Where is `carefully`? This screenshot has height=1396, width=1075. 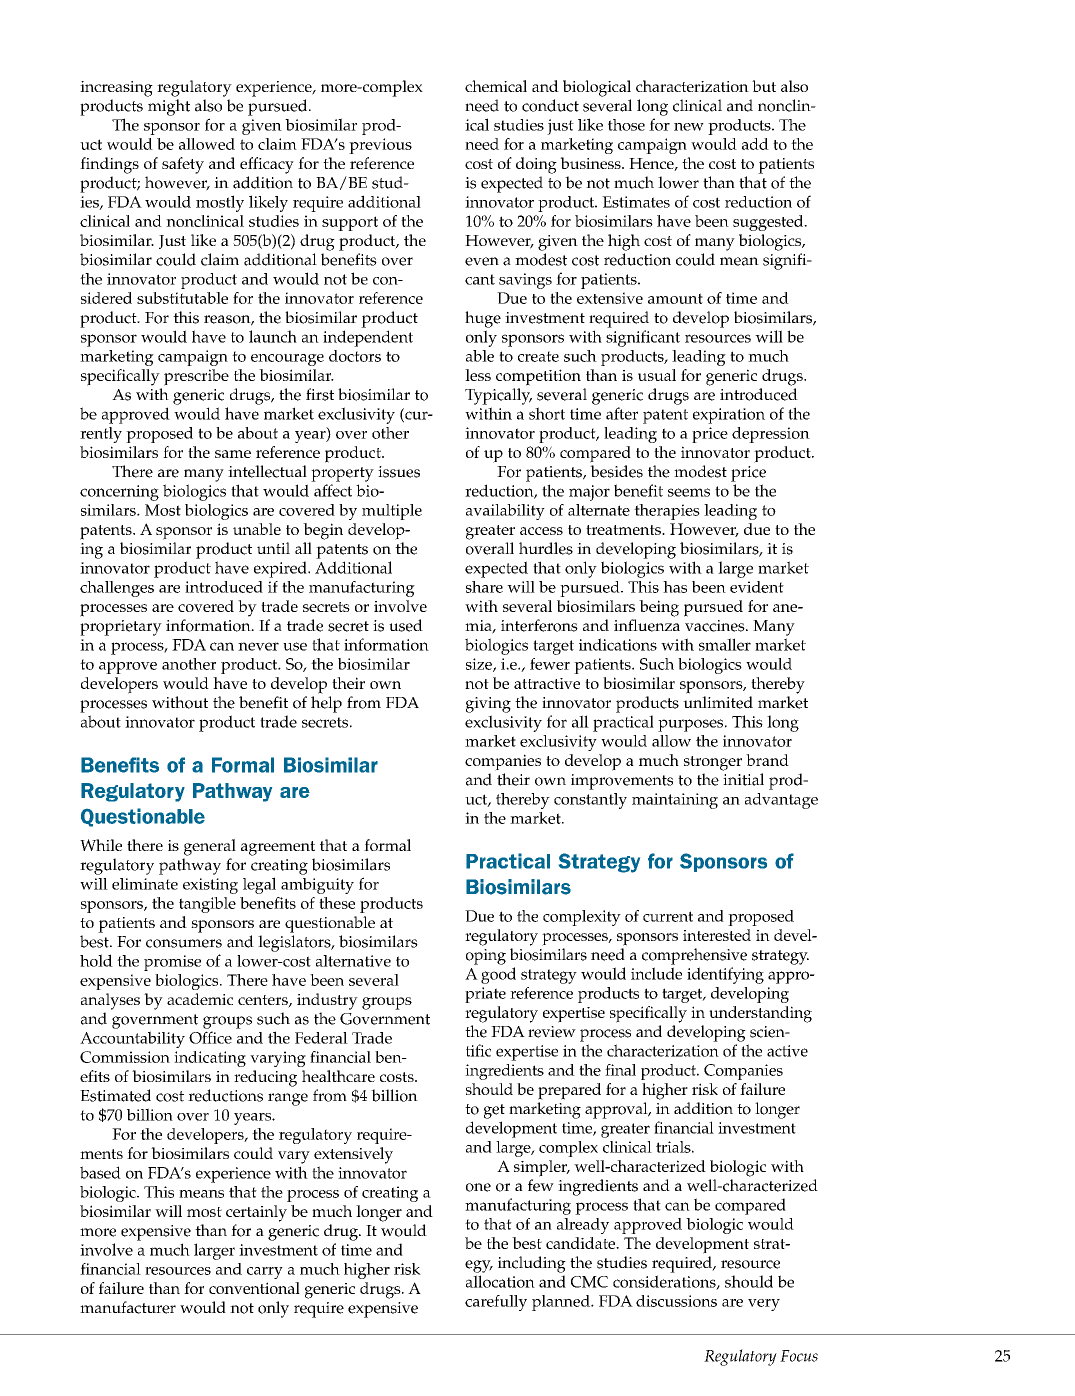
carefully is located at coordinates (496, 1303).
